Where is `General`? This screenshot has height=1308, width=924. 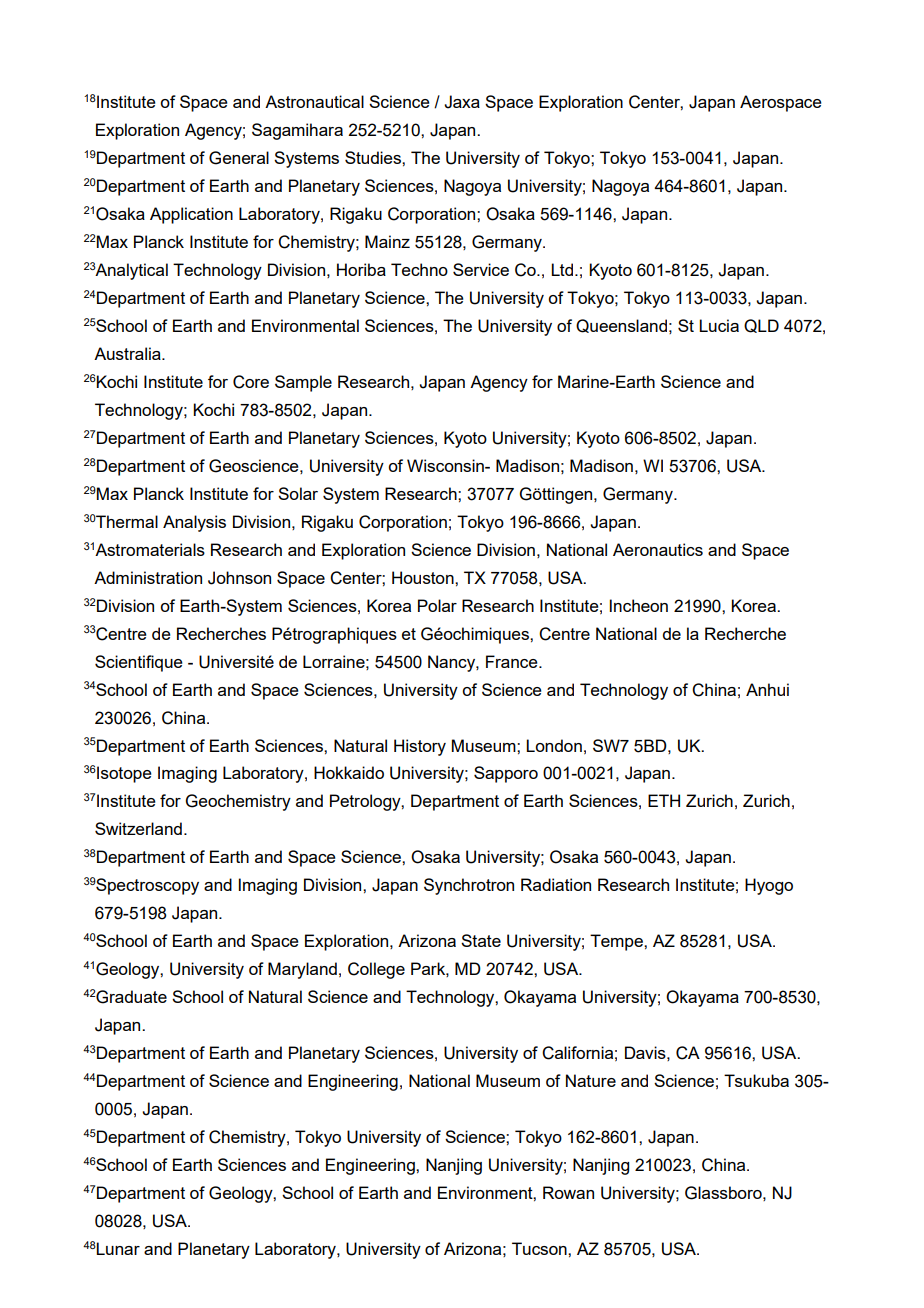 General is located at coordinates (239, 158).
